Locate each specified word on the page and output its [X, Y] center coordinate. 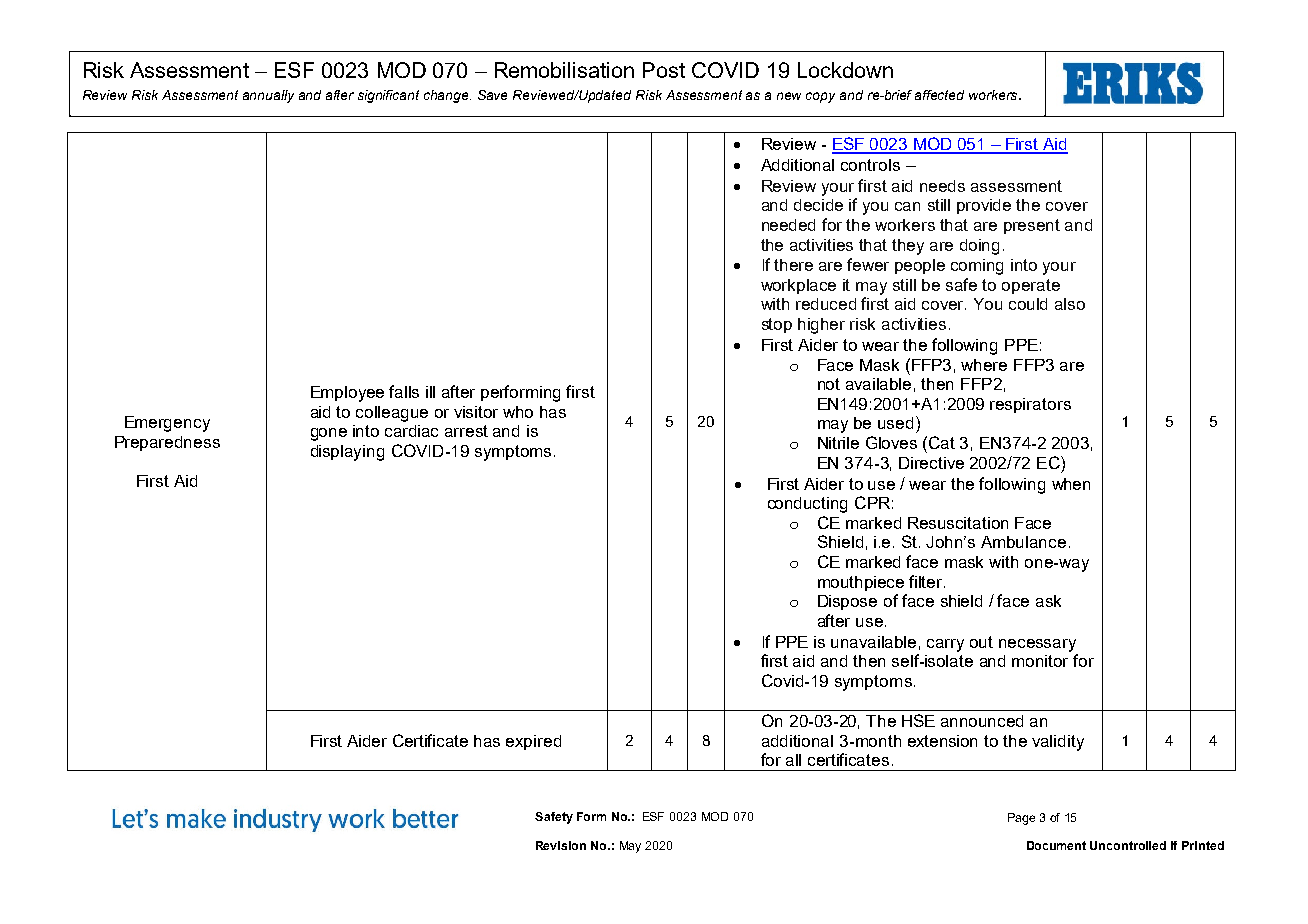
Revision [561, 845]
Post [664, 70]
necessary [1037, 645]
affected [939, 95]
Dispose [847, 602]
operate [1031, 286]
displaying [347, 453]
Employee [347, 394]
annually [268, 96]
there [793, 265]
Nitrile [838, 443]
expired [533, 742]
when [1071, 484]
